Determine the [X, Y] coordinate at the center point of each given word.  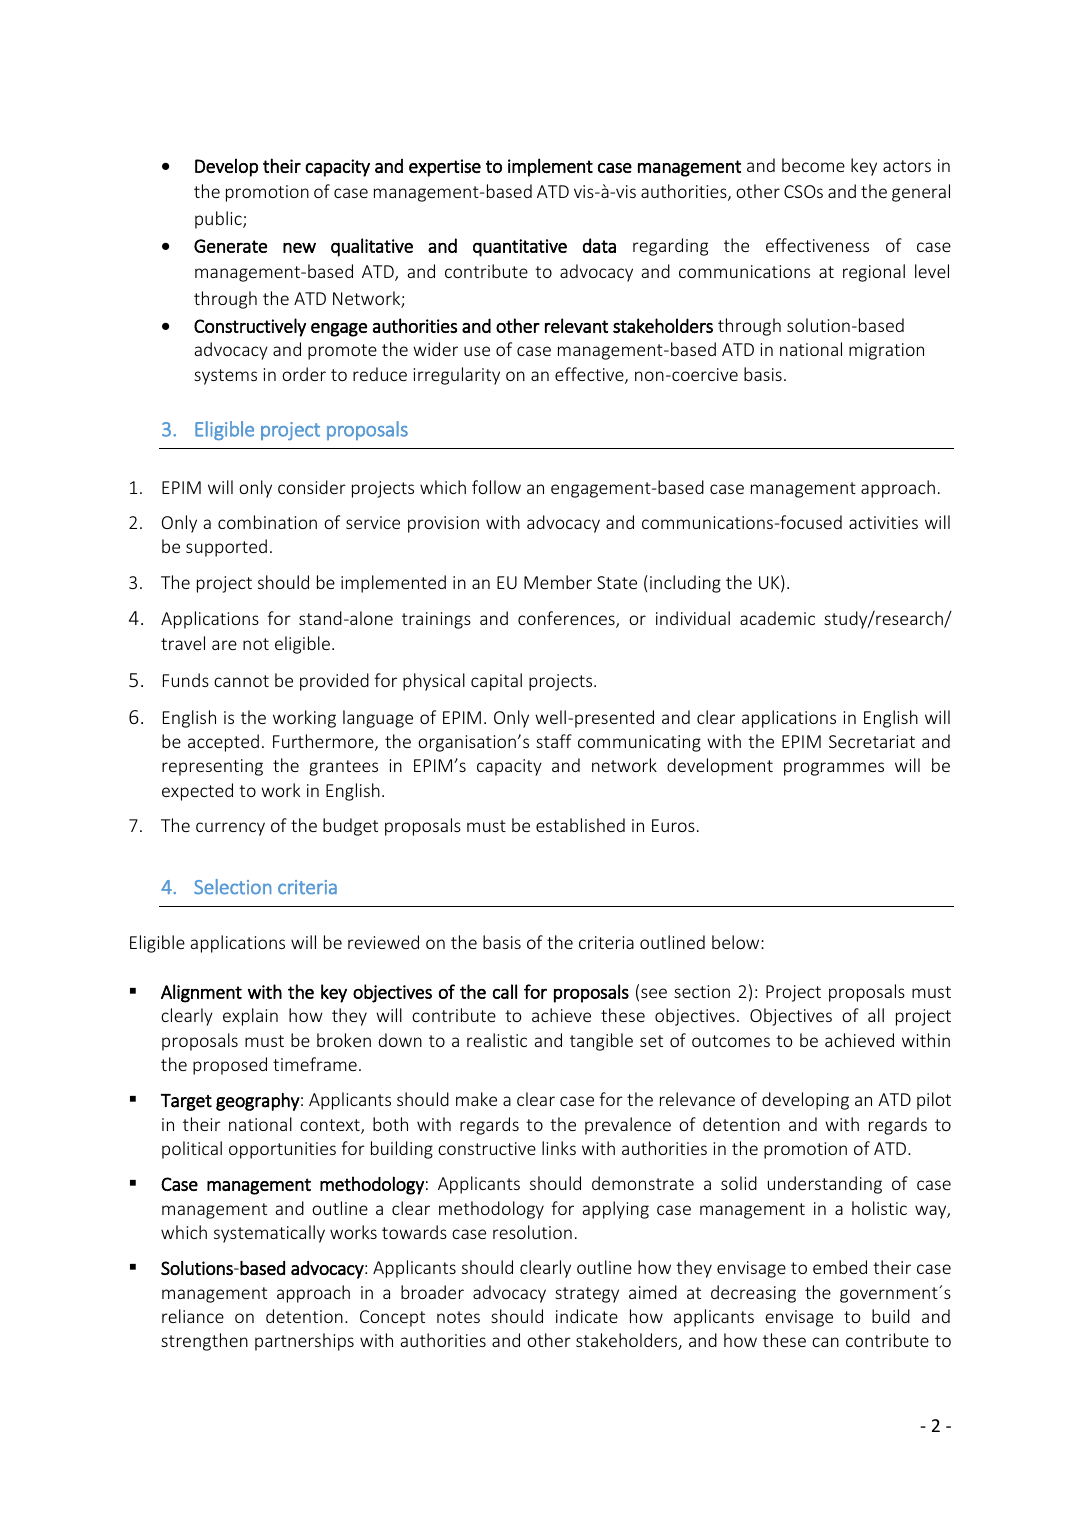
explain [250, 1017]
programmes [834, 769]
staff [554, 741]
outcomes [731, 1041]
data [599, 245]
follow [496, 487]
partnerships [304, 1342]
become [813, 165]
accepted [223, 743]
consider [312, 487]
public [219, 220]
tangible [601, 1042]
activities [883, 522]
